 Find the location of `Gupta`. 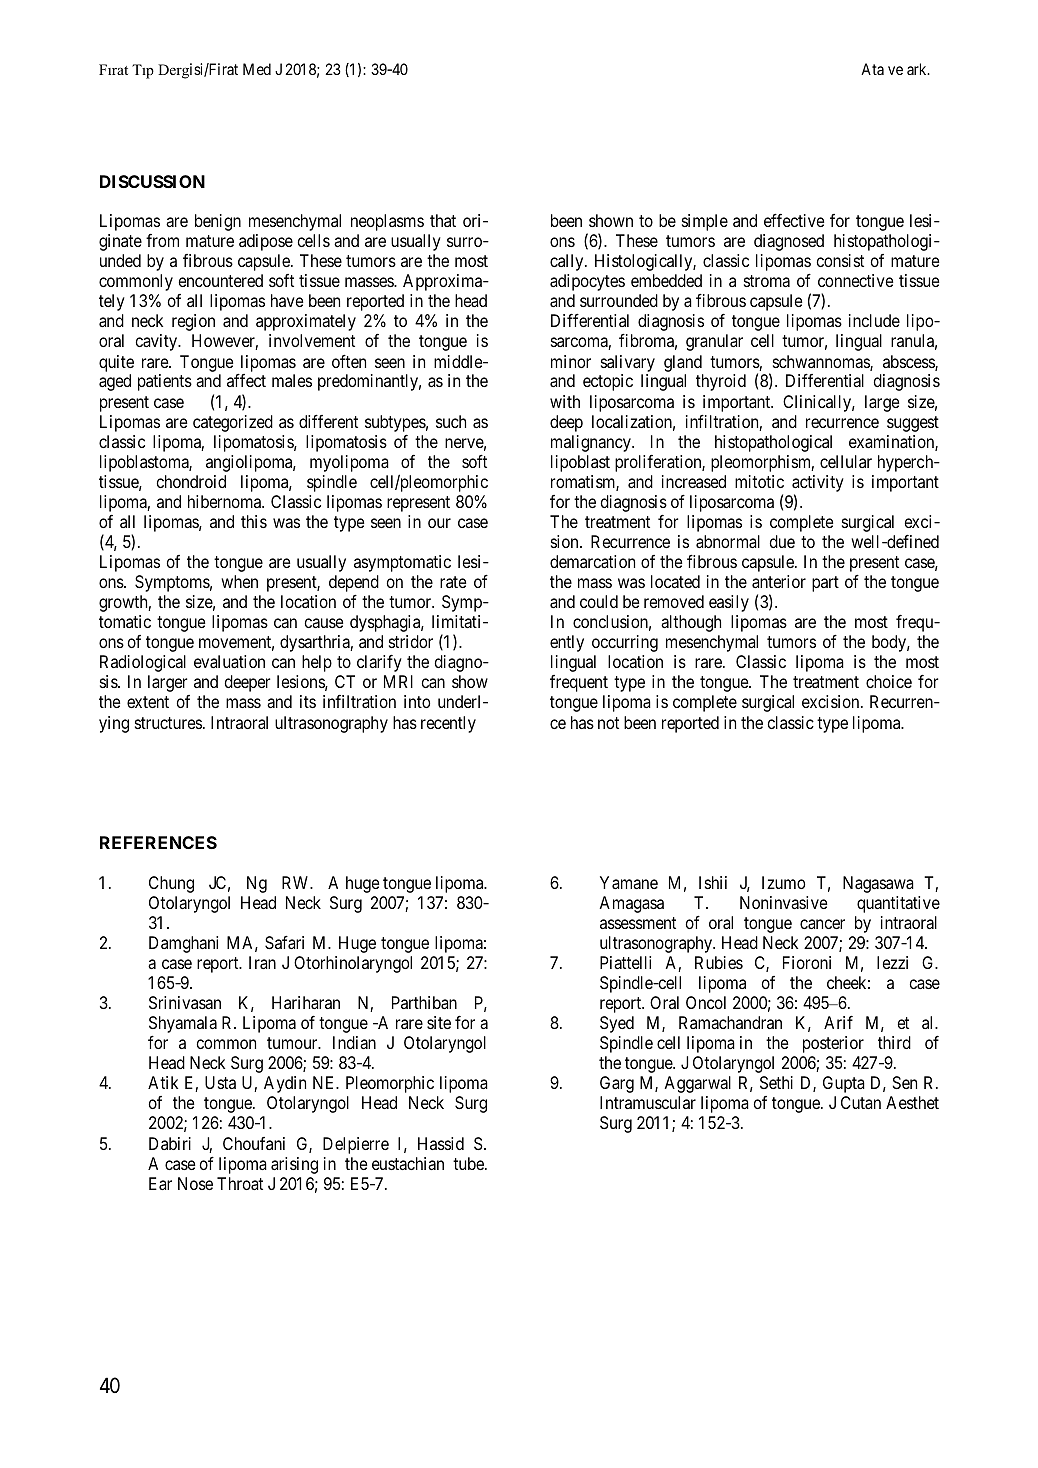

Gupta is located at coordinates (844, 1084).
